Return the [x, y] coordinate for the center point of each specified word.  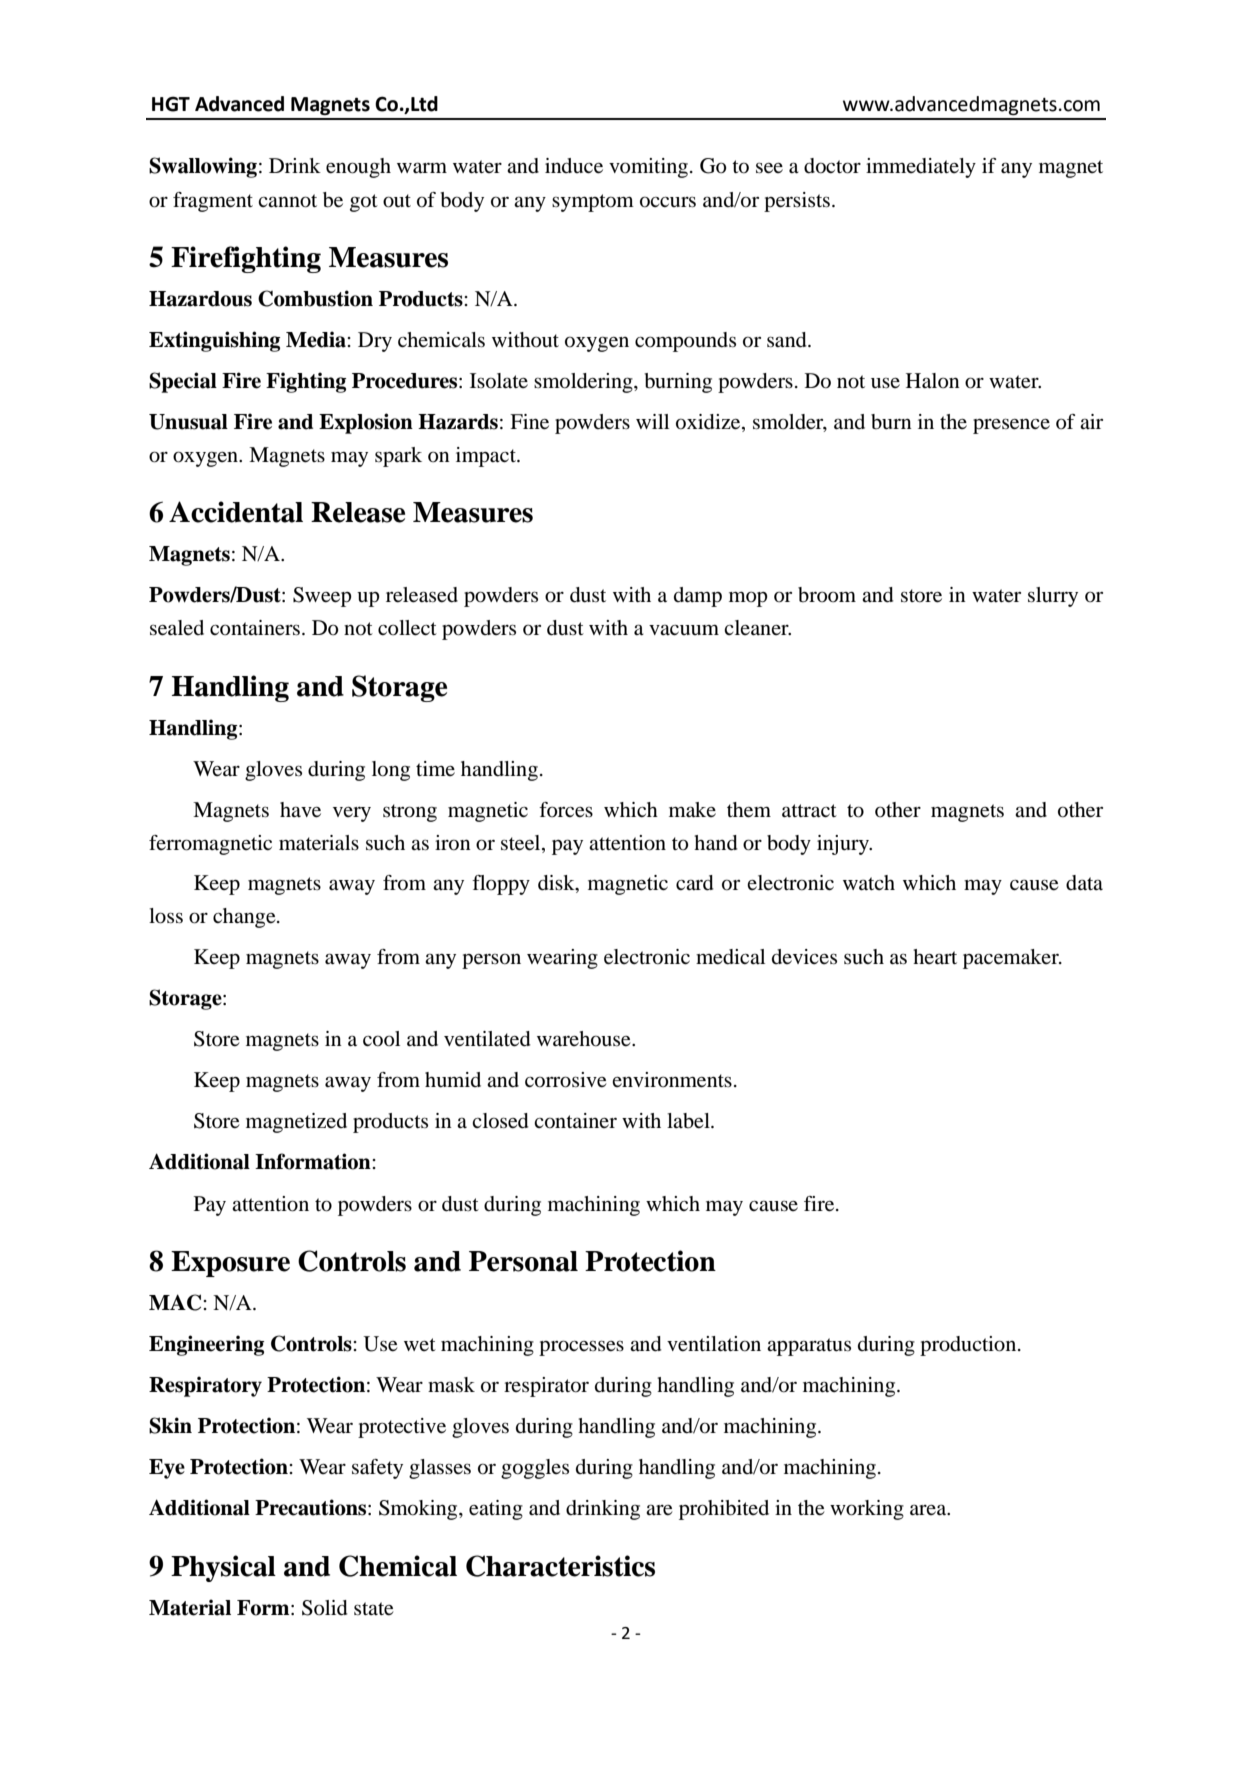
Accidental [236, 512]
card [695, 883]
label [689, 1121]
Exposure [230, 1264]
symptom [593, 203]
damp [698, 597]
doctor [832, 166]
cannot [287, 201]
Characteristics [560, 1566]
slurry [1053, 597]
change [245, 918]
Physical [223, 1568]
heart [935, 956]
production [969, 1346]
